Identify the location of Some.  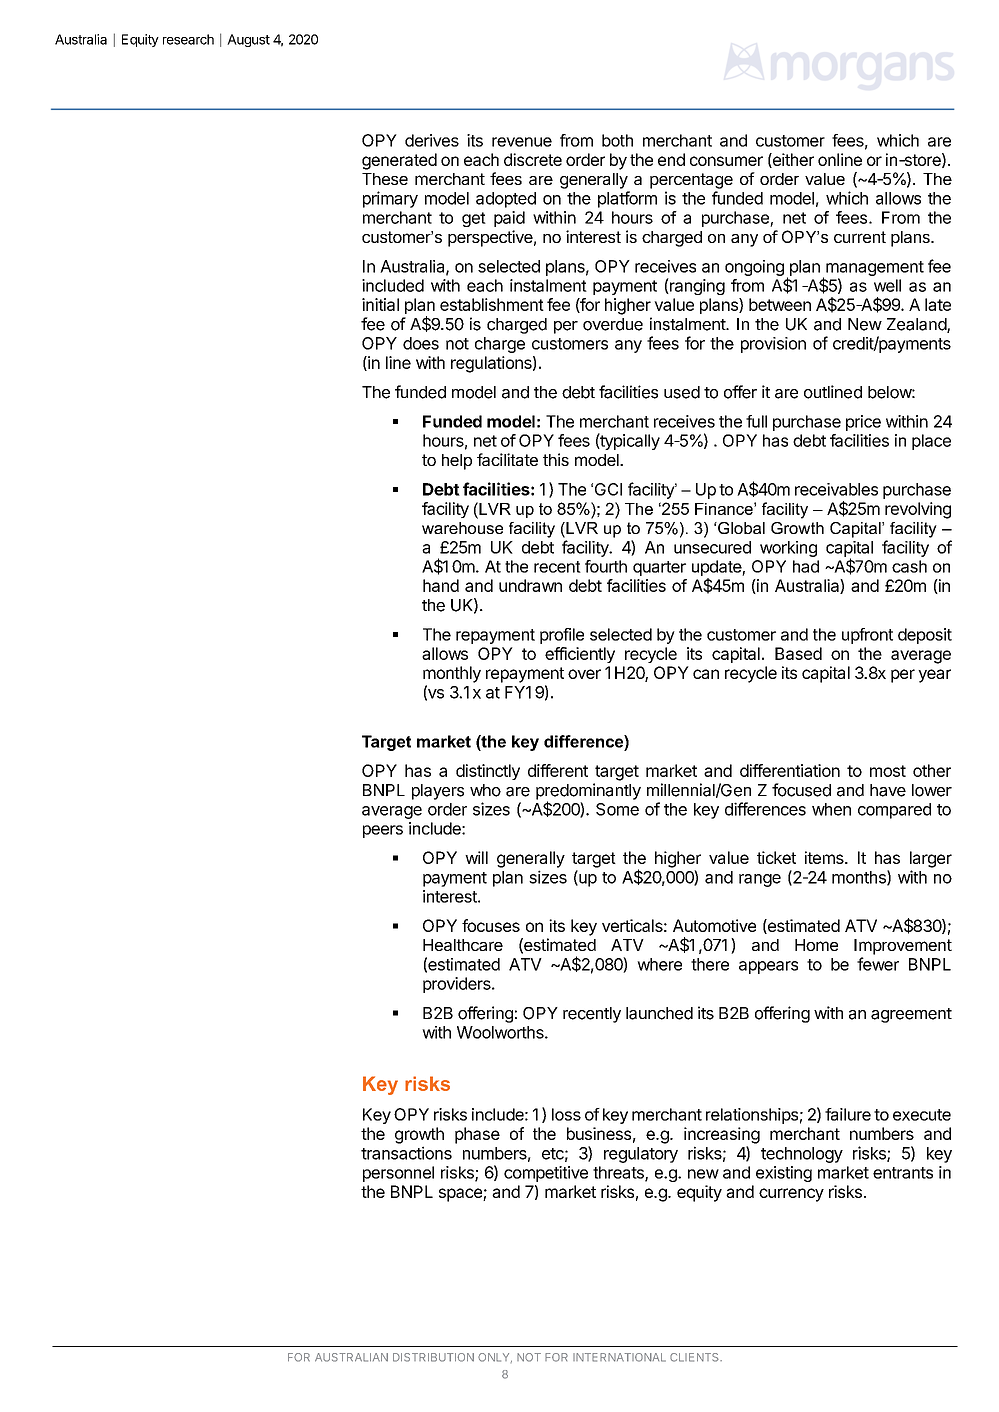
(617, 809).
